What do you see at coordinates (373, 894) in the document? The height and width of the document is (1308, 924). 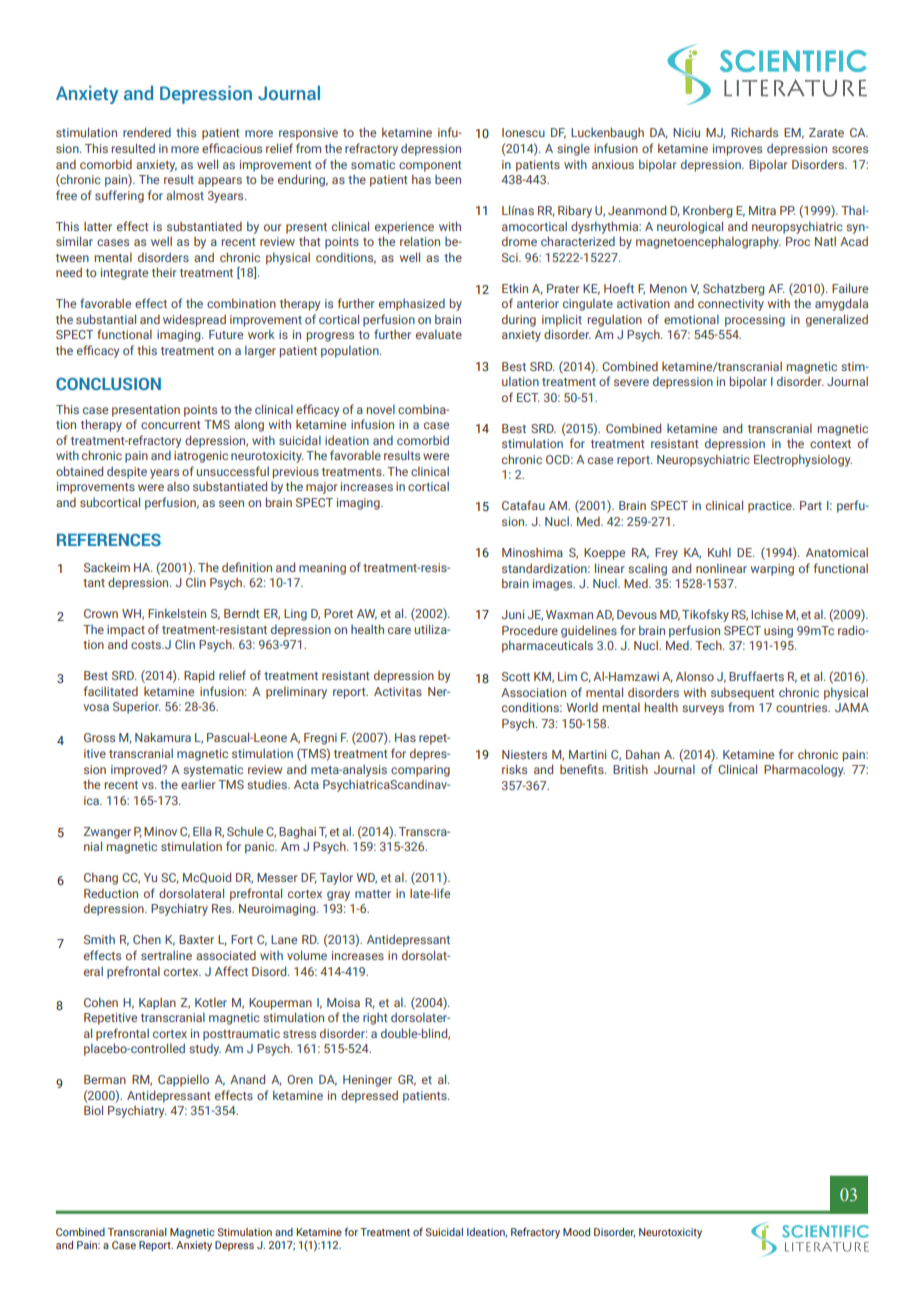 I see `matter` at bounding box center [373, 894].
